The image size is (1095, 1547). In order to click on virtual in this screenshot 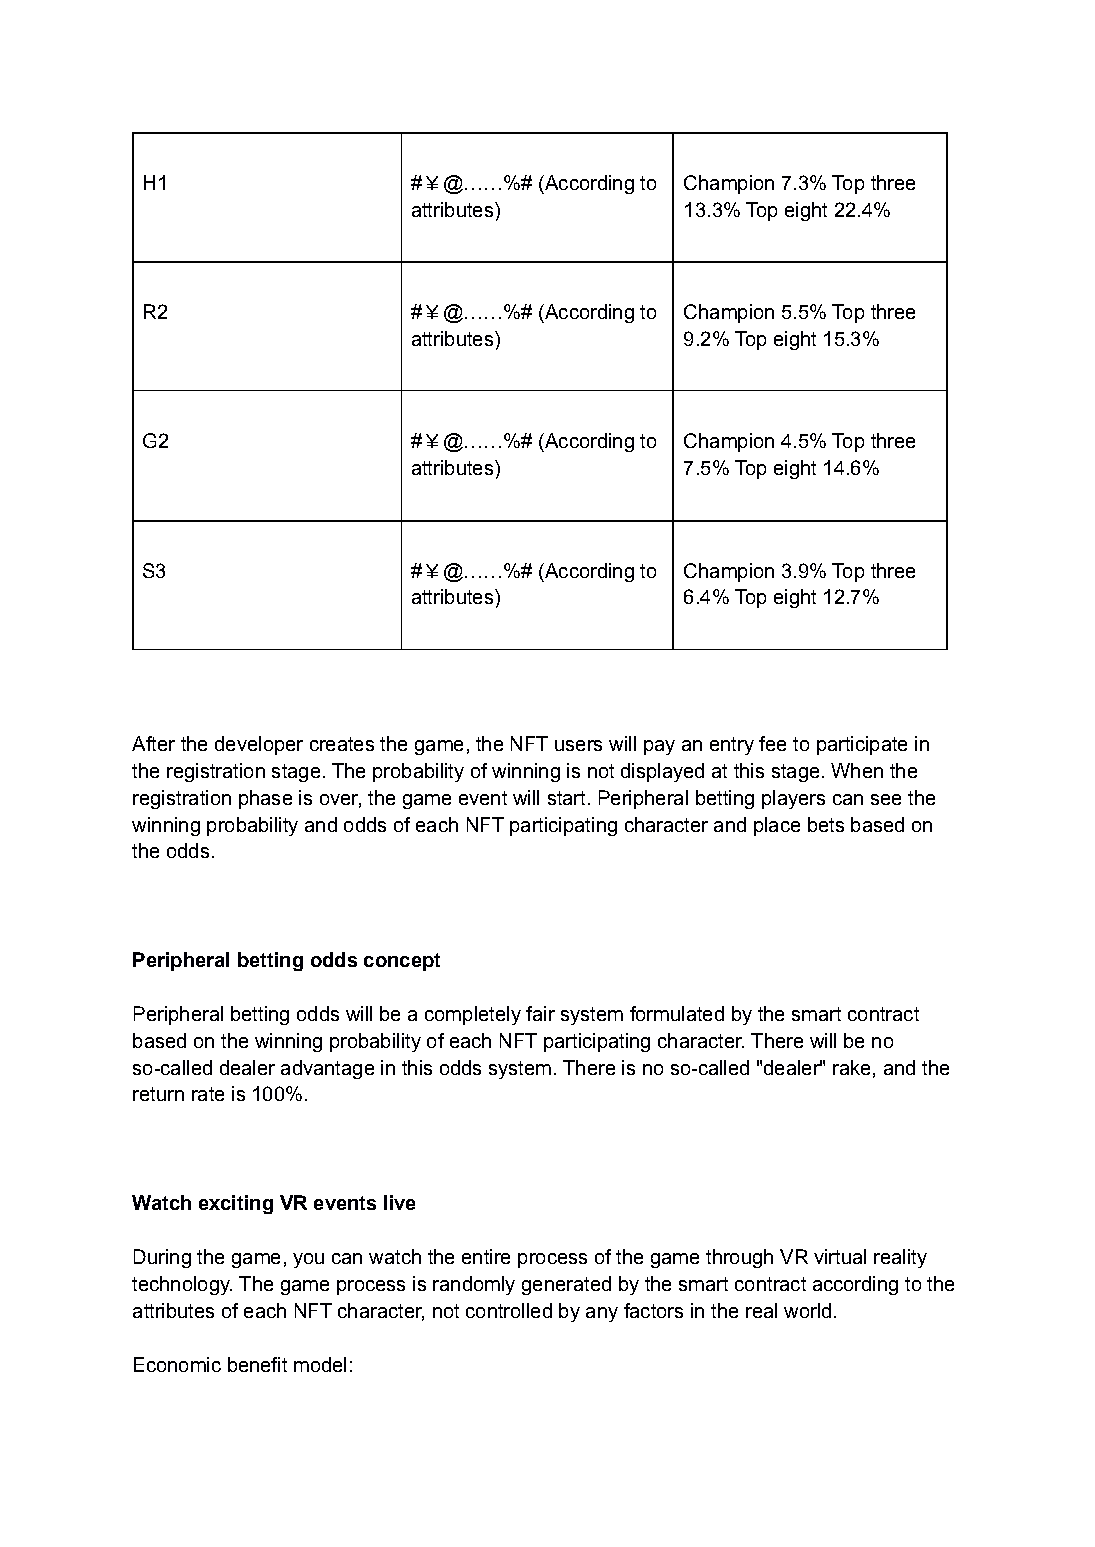, I will do `click(840, 1256)`.
